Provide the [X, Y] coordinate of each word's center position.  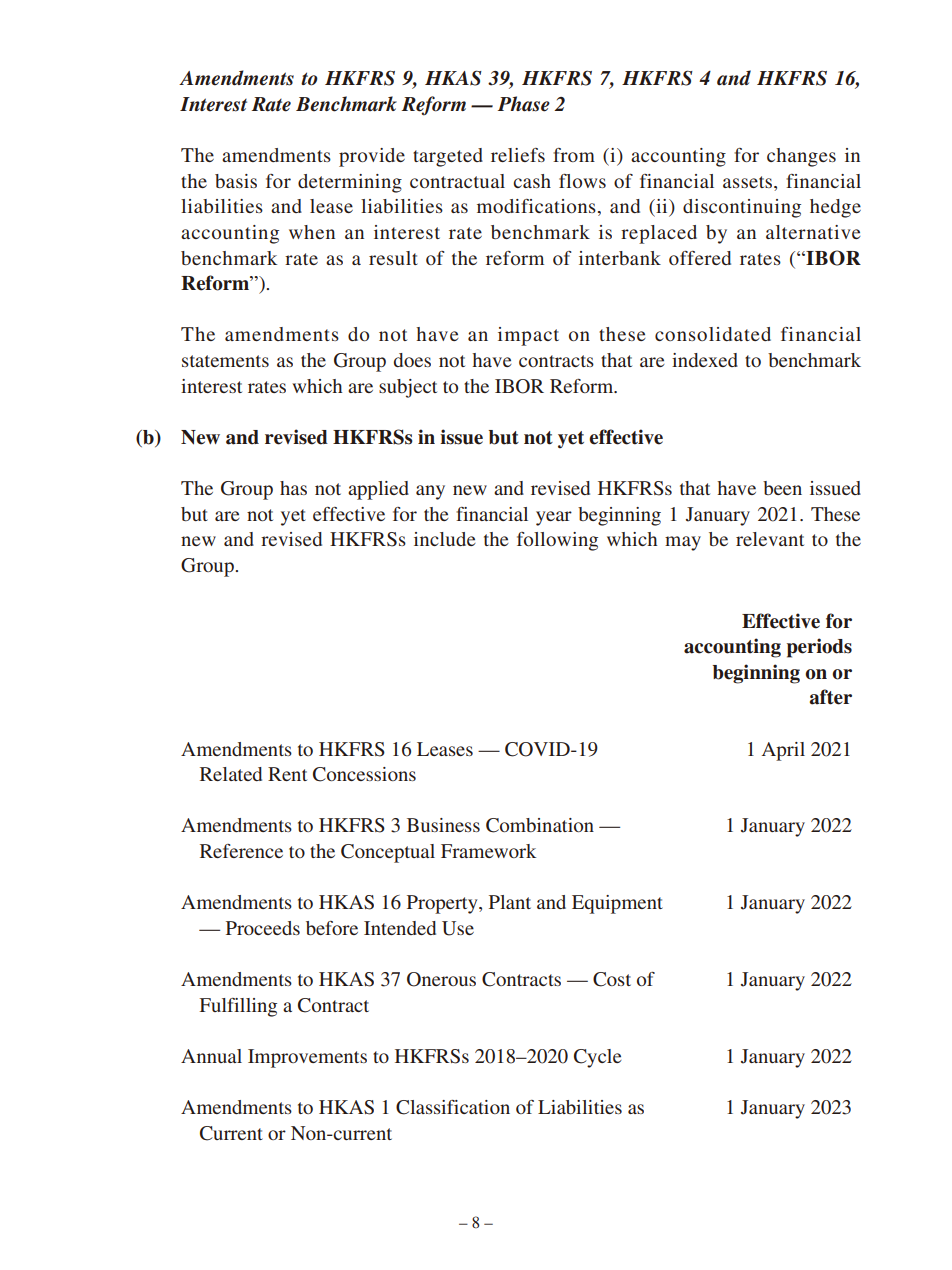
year [554, 518]
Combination [540, 825]
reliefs [518, 155]
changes [801, 157]
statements [225, 361]
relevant [770, 539]
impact [528, 336]
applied [378, 490]
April [783, 751]
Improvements [307, 1058]
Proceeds [263, 928]
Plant [510, 902]
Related [231, 774]
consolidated [713, 334]
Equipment [617, 904]
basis [236, 181]
